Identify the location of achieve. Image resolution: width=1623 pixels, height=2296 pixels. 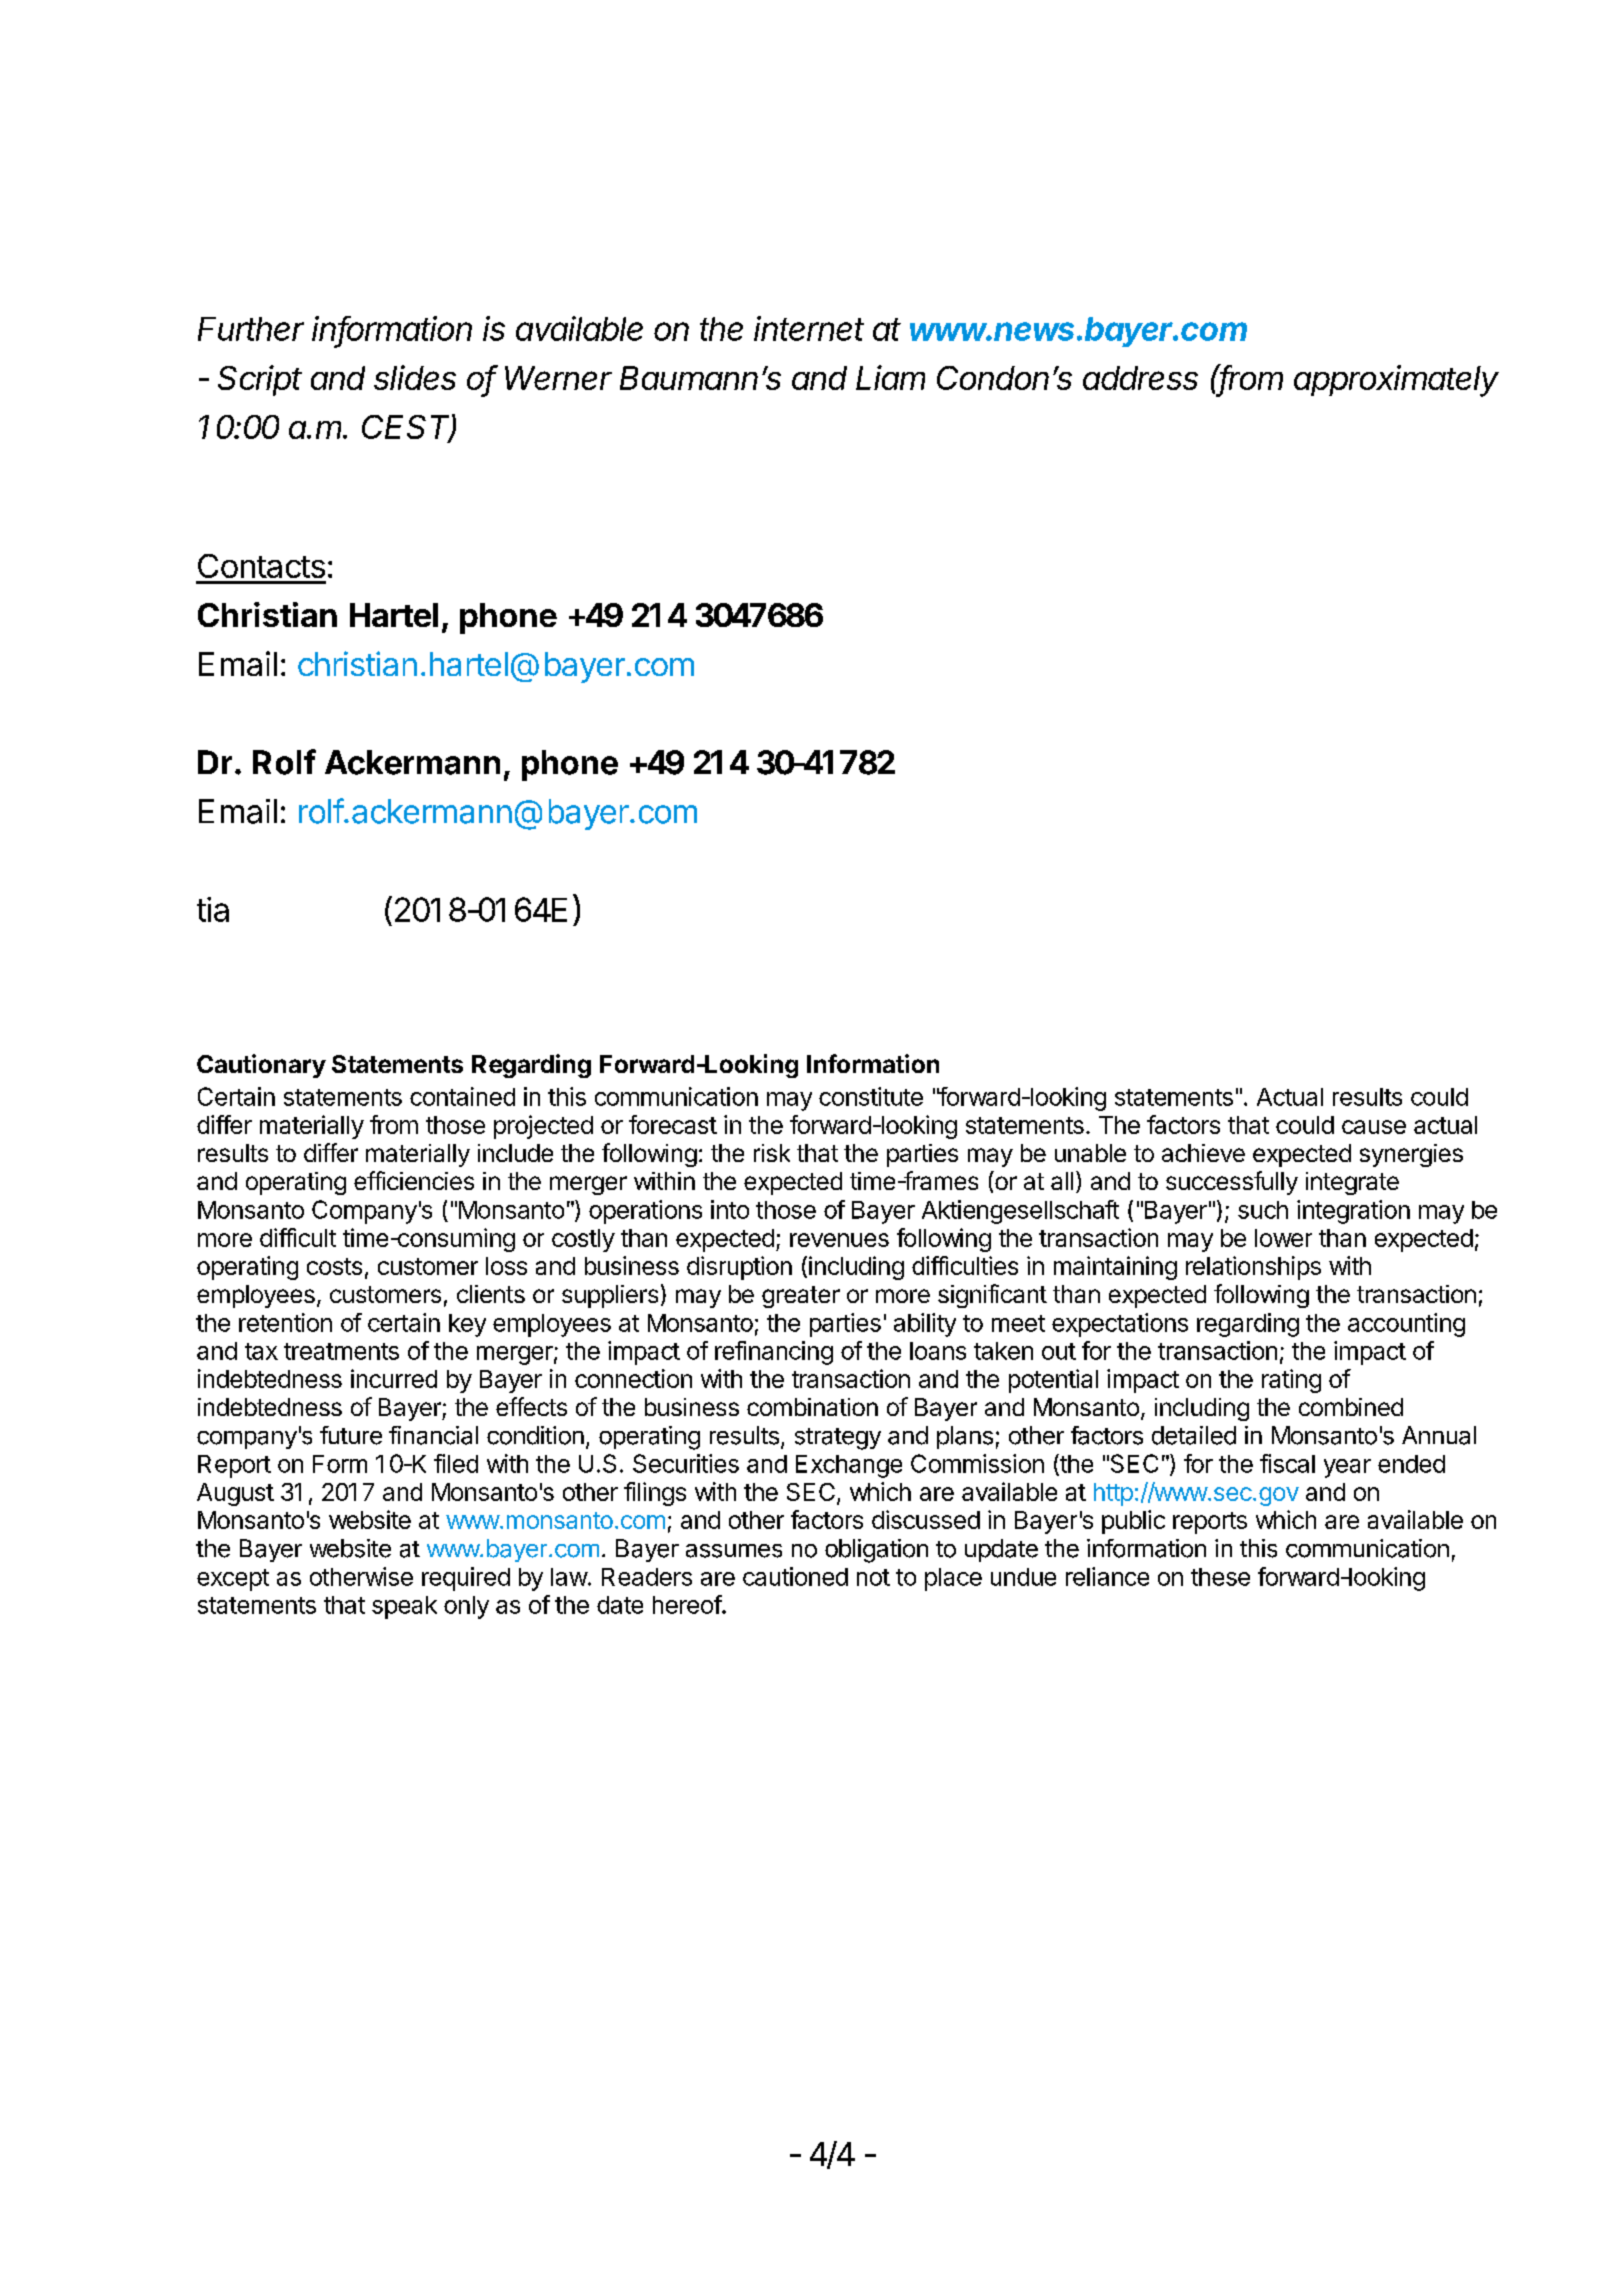
(1203, 1153).
